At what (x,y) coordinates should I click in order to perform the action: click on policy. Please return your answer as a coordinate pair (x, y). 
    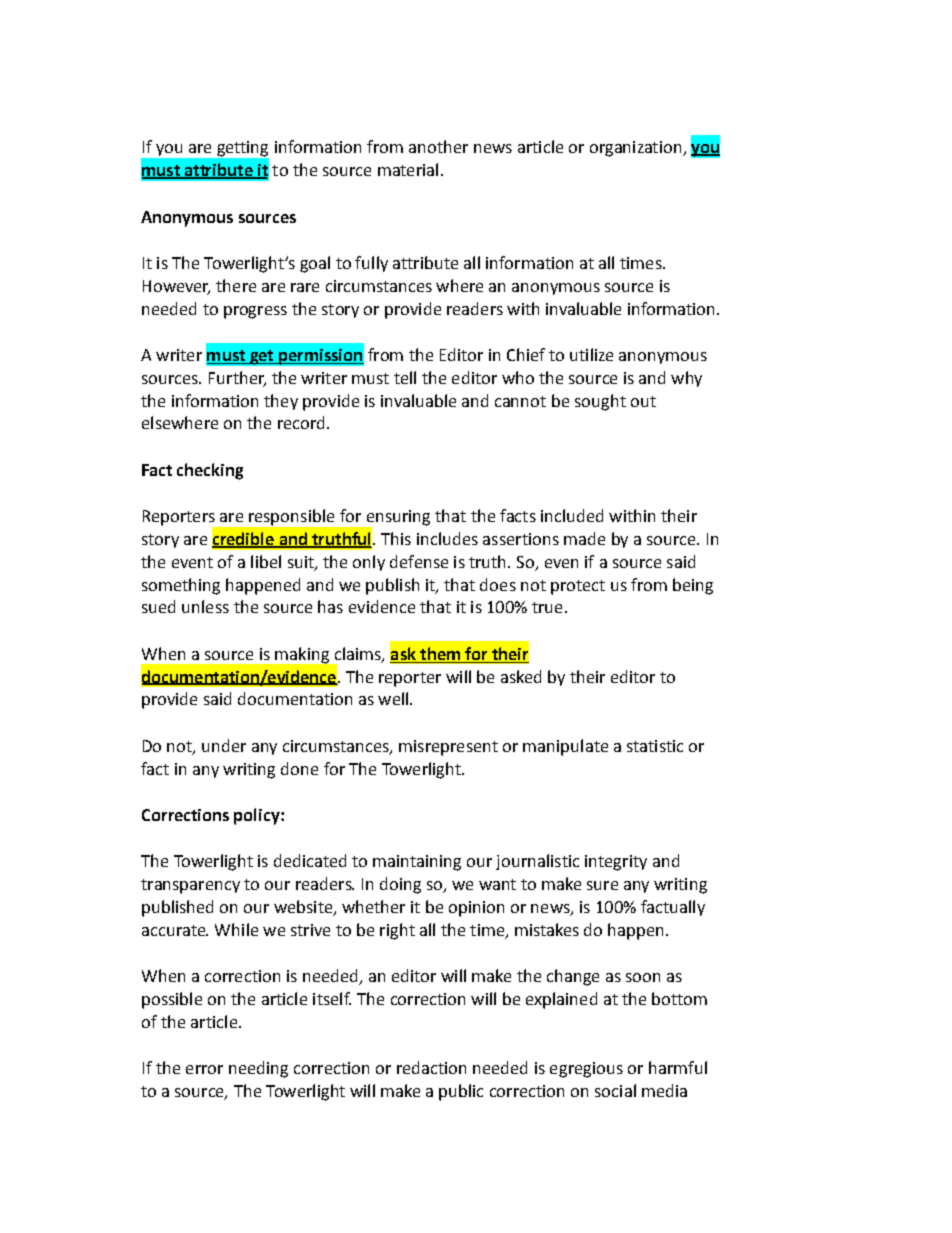
    Looking at the image, I should click on (258, 816).
